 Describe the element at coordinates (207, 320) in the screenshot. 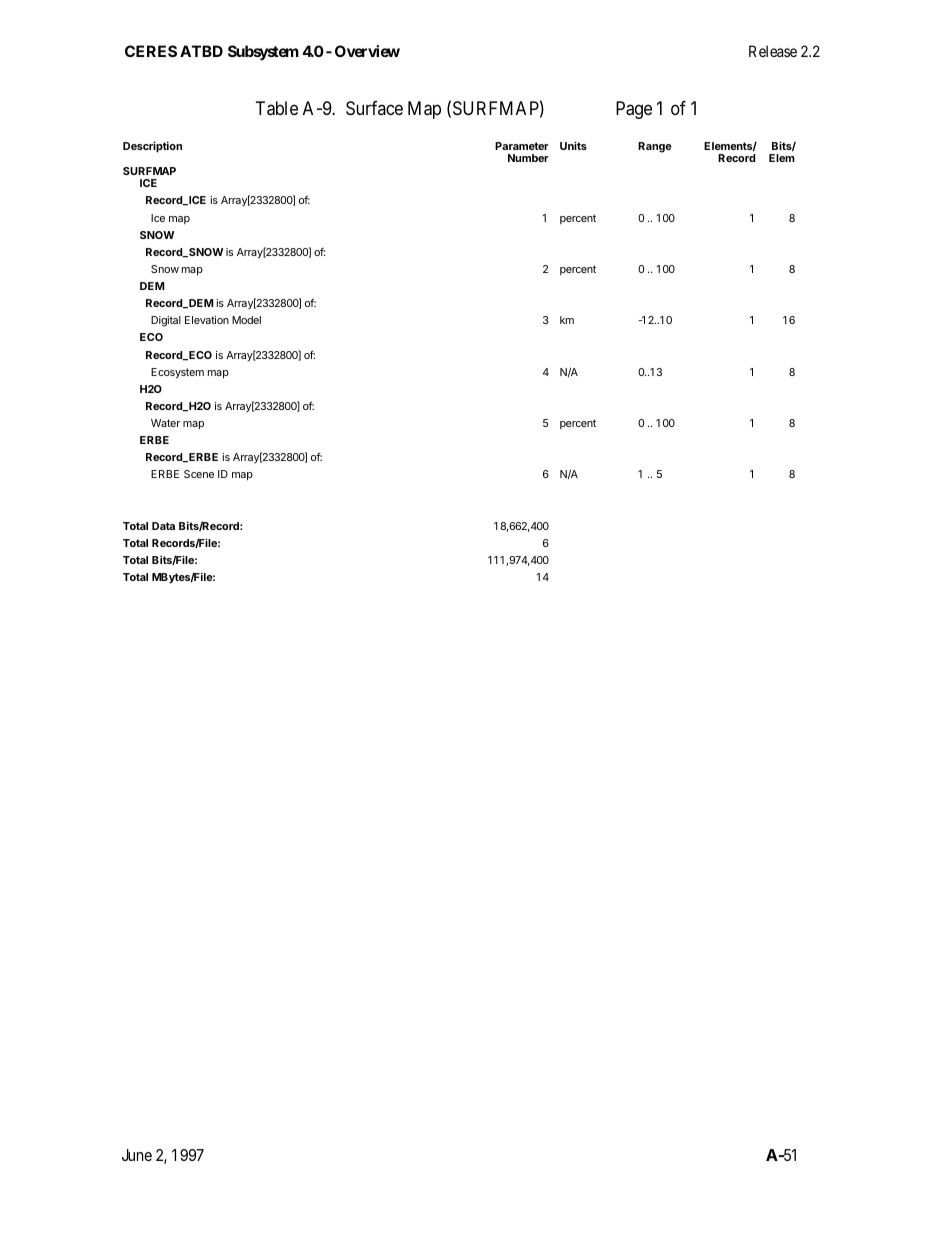

I see `Elevation` at that location.
